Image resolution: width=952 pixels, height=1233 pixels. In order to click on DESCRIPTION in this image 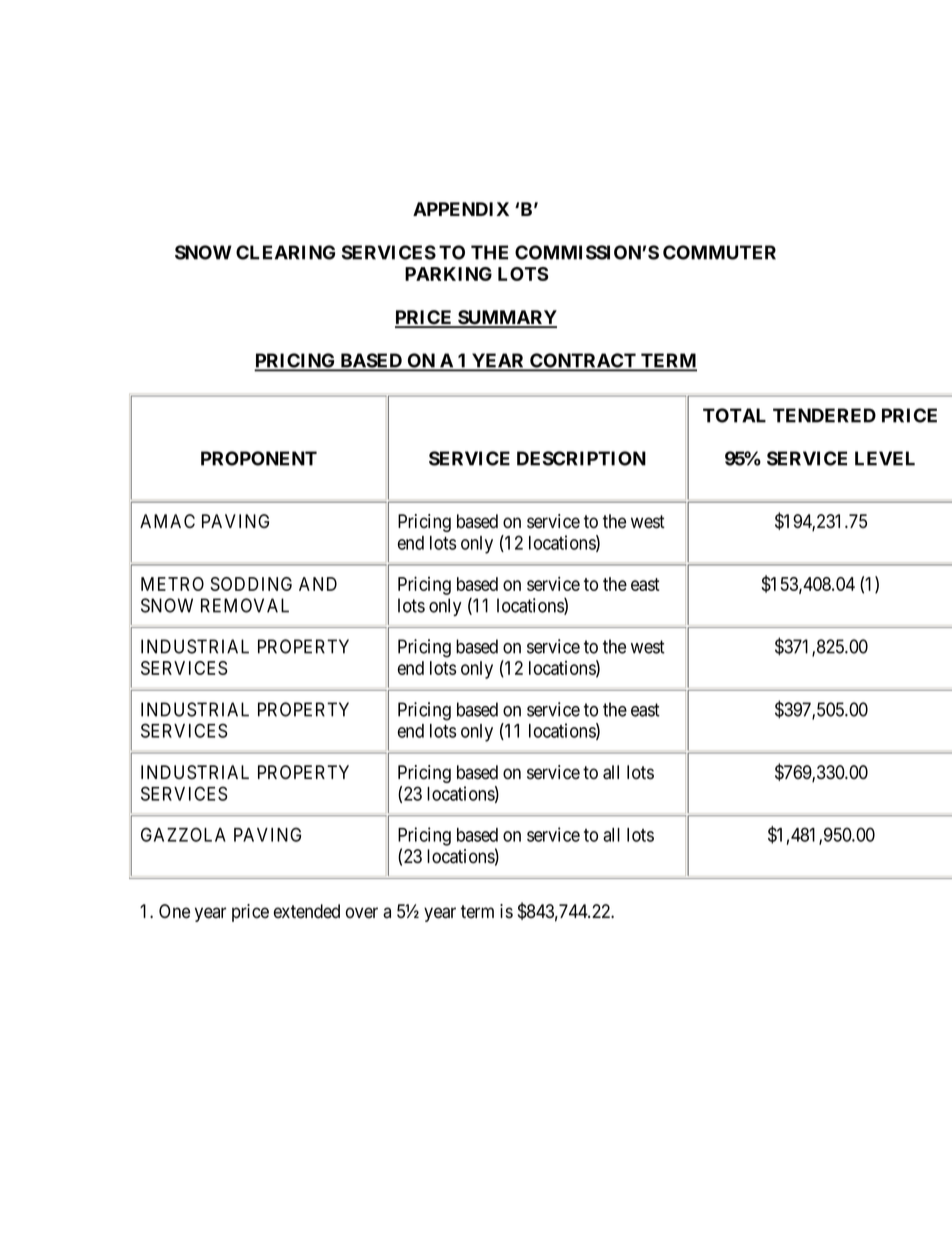, I will do `click(581, 458)`.
